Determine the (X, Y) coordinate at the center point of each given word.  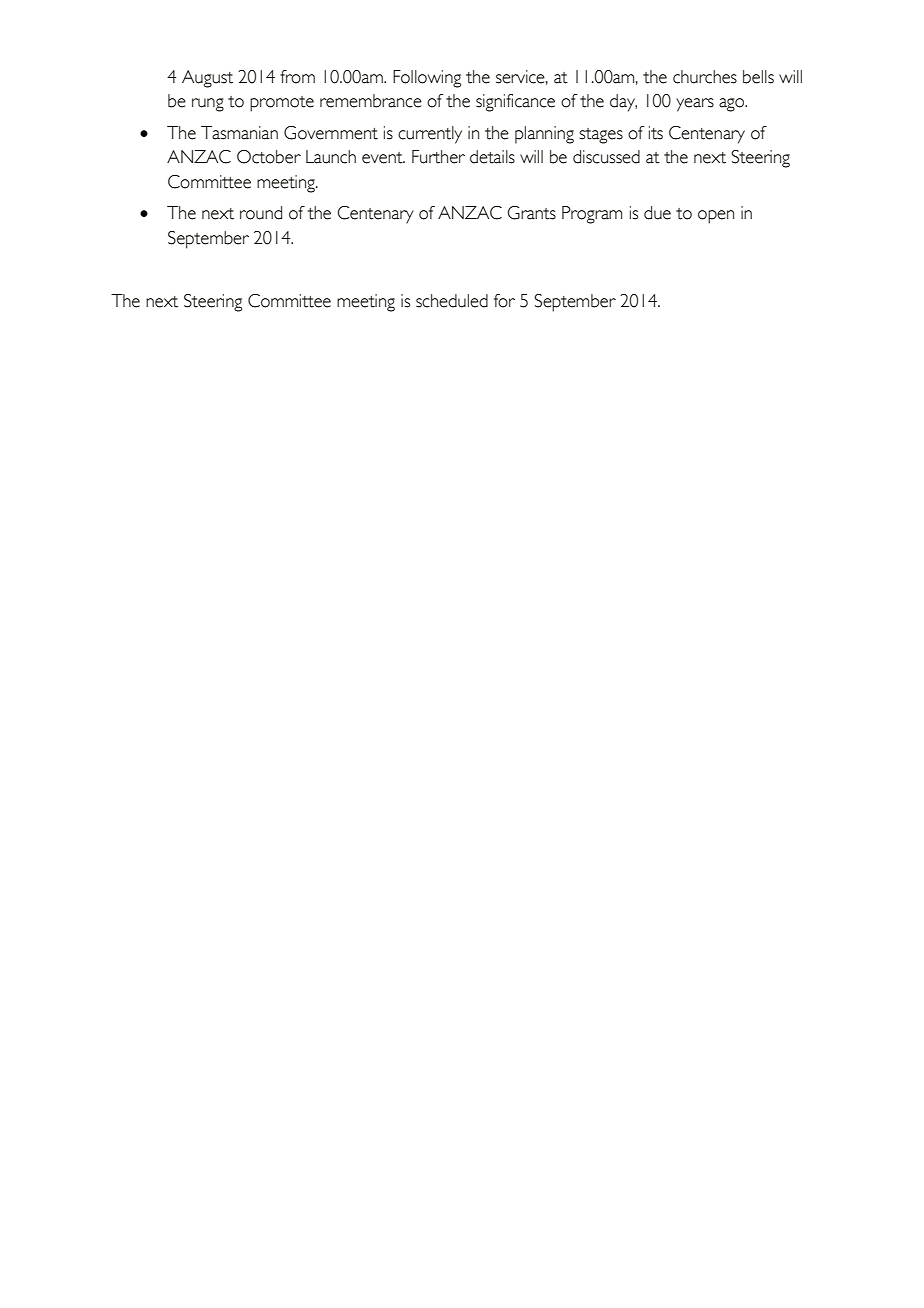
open (716, 217)
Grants (532, 213)
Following (427, 79)
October (269, 157)
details (492, 157)
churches (705, 77)
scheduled (452, 301)
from (297, 77)
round (261, 213)
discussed (606, 157)
